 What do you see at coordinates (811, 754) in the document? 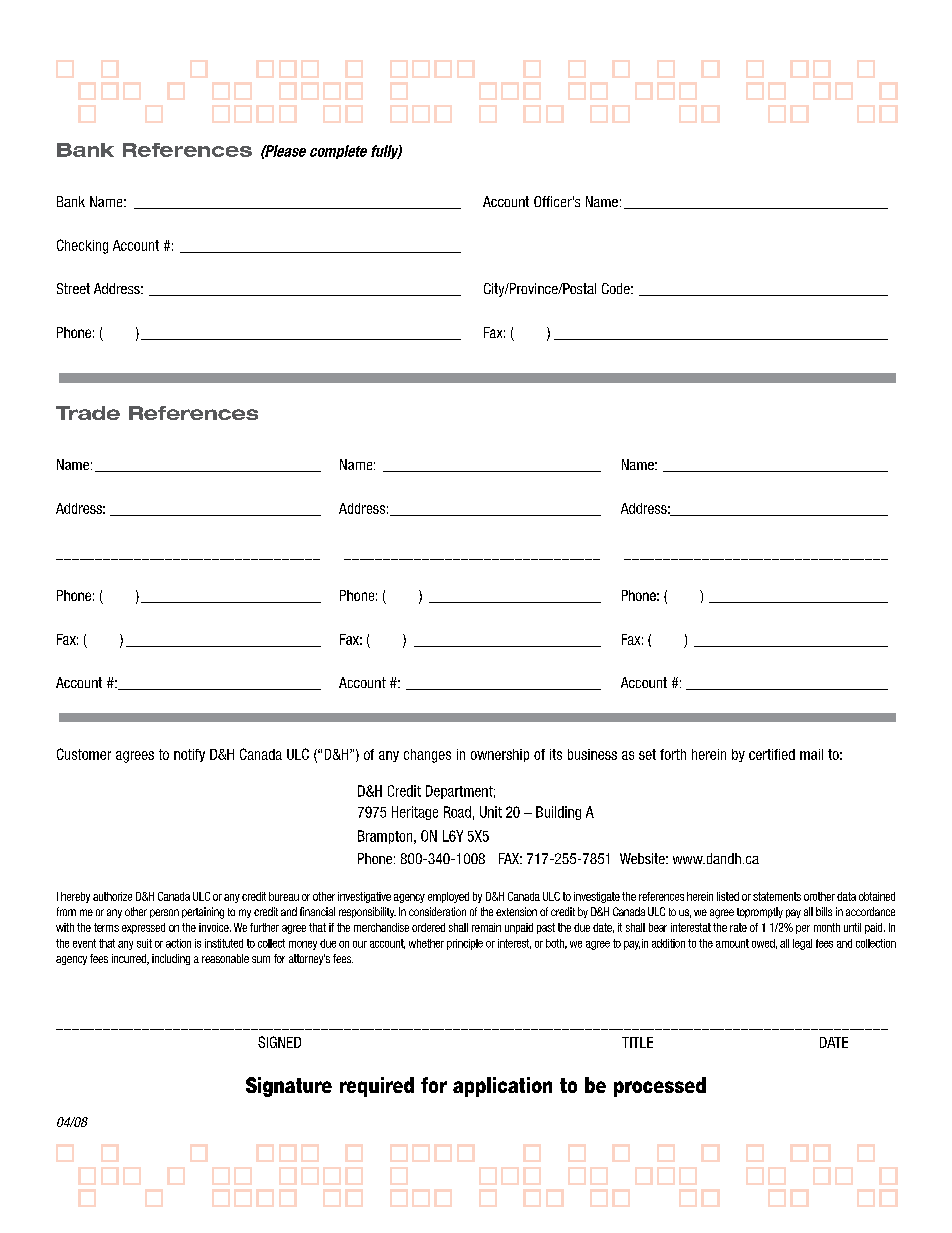
I see `mail` at bounding box center [811, 754].
